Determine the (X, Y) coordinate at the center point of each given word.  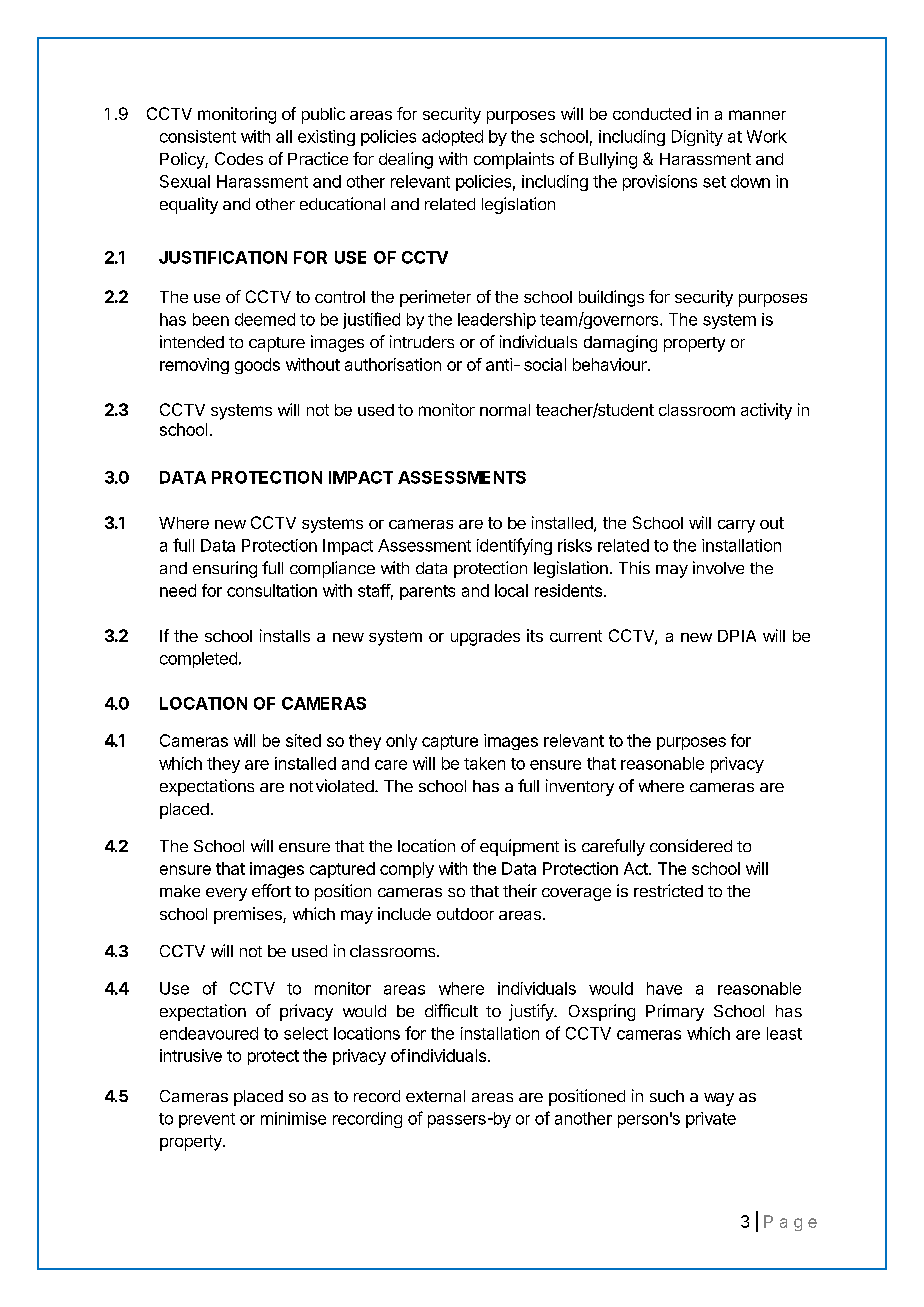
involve (718, 567)
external (435, 1096)
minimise (293, 1118)
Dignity (697, 138)
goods (257, 366)
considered (691, 845)
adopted (452, 138)
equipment (519, 847)
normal (505, 410)
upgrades (485, 638)
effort (271, 890)
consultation (272, 590)
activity (766, 411)
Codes (239, 158)
